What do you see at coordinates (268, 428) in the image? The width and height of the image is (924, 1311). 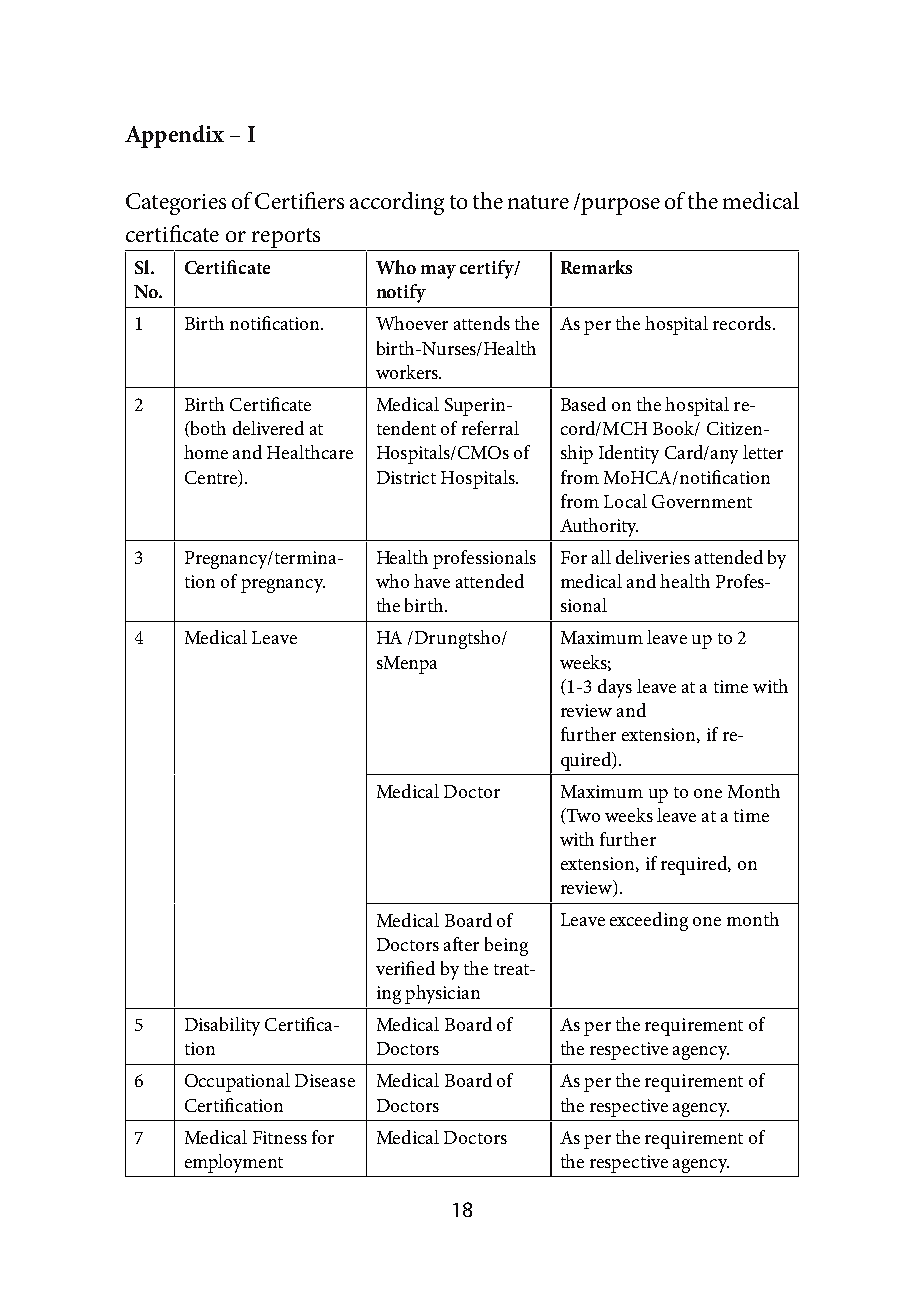 I see `delivered` at bounding box center [268, 428].
